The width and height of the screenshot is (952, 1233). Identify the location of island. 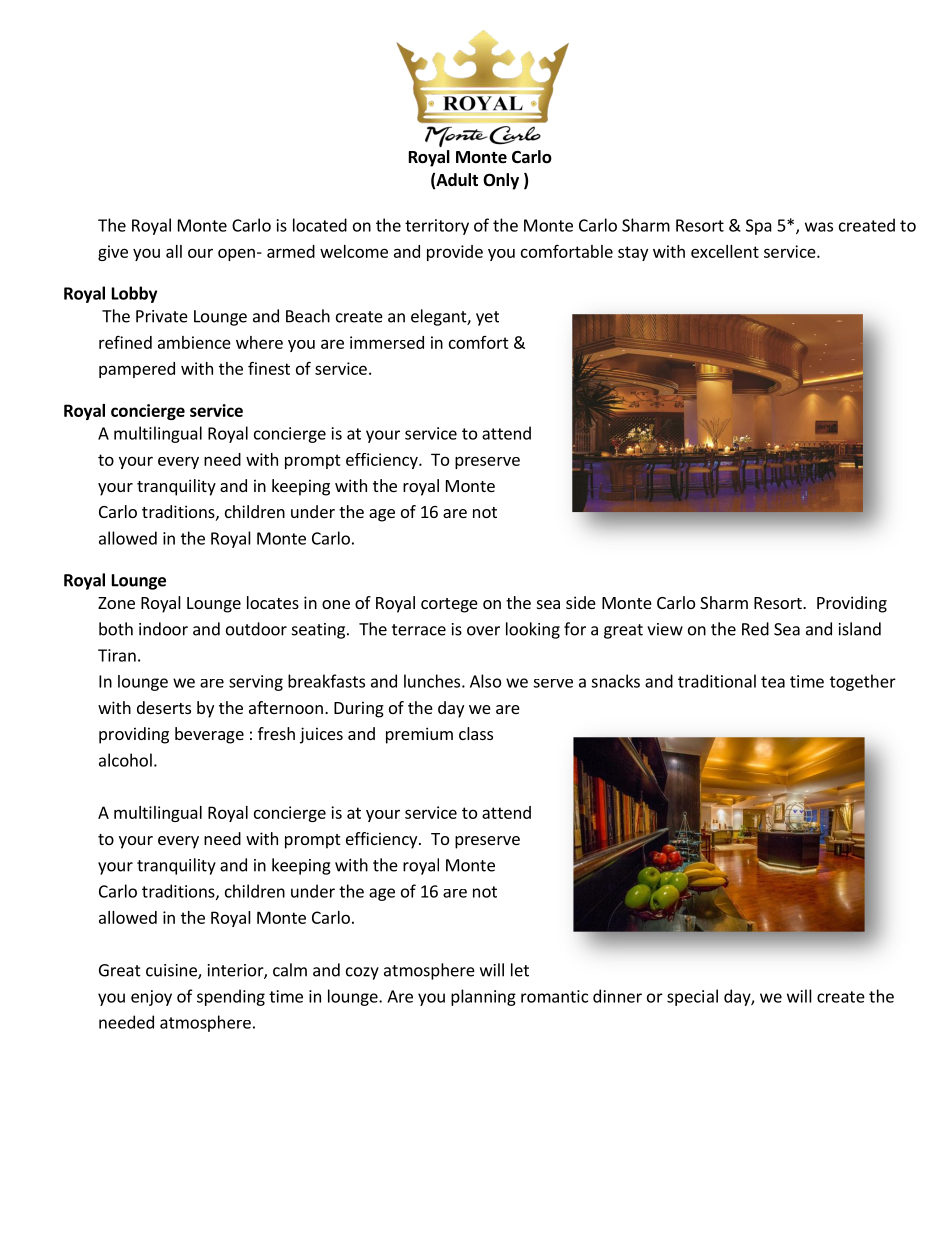
(860, 629).
